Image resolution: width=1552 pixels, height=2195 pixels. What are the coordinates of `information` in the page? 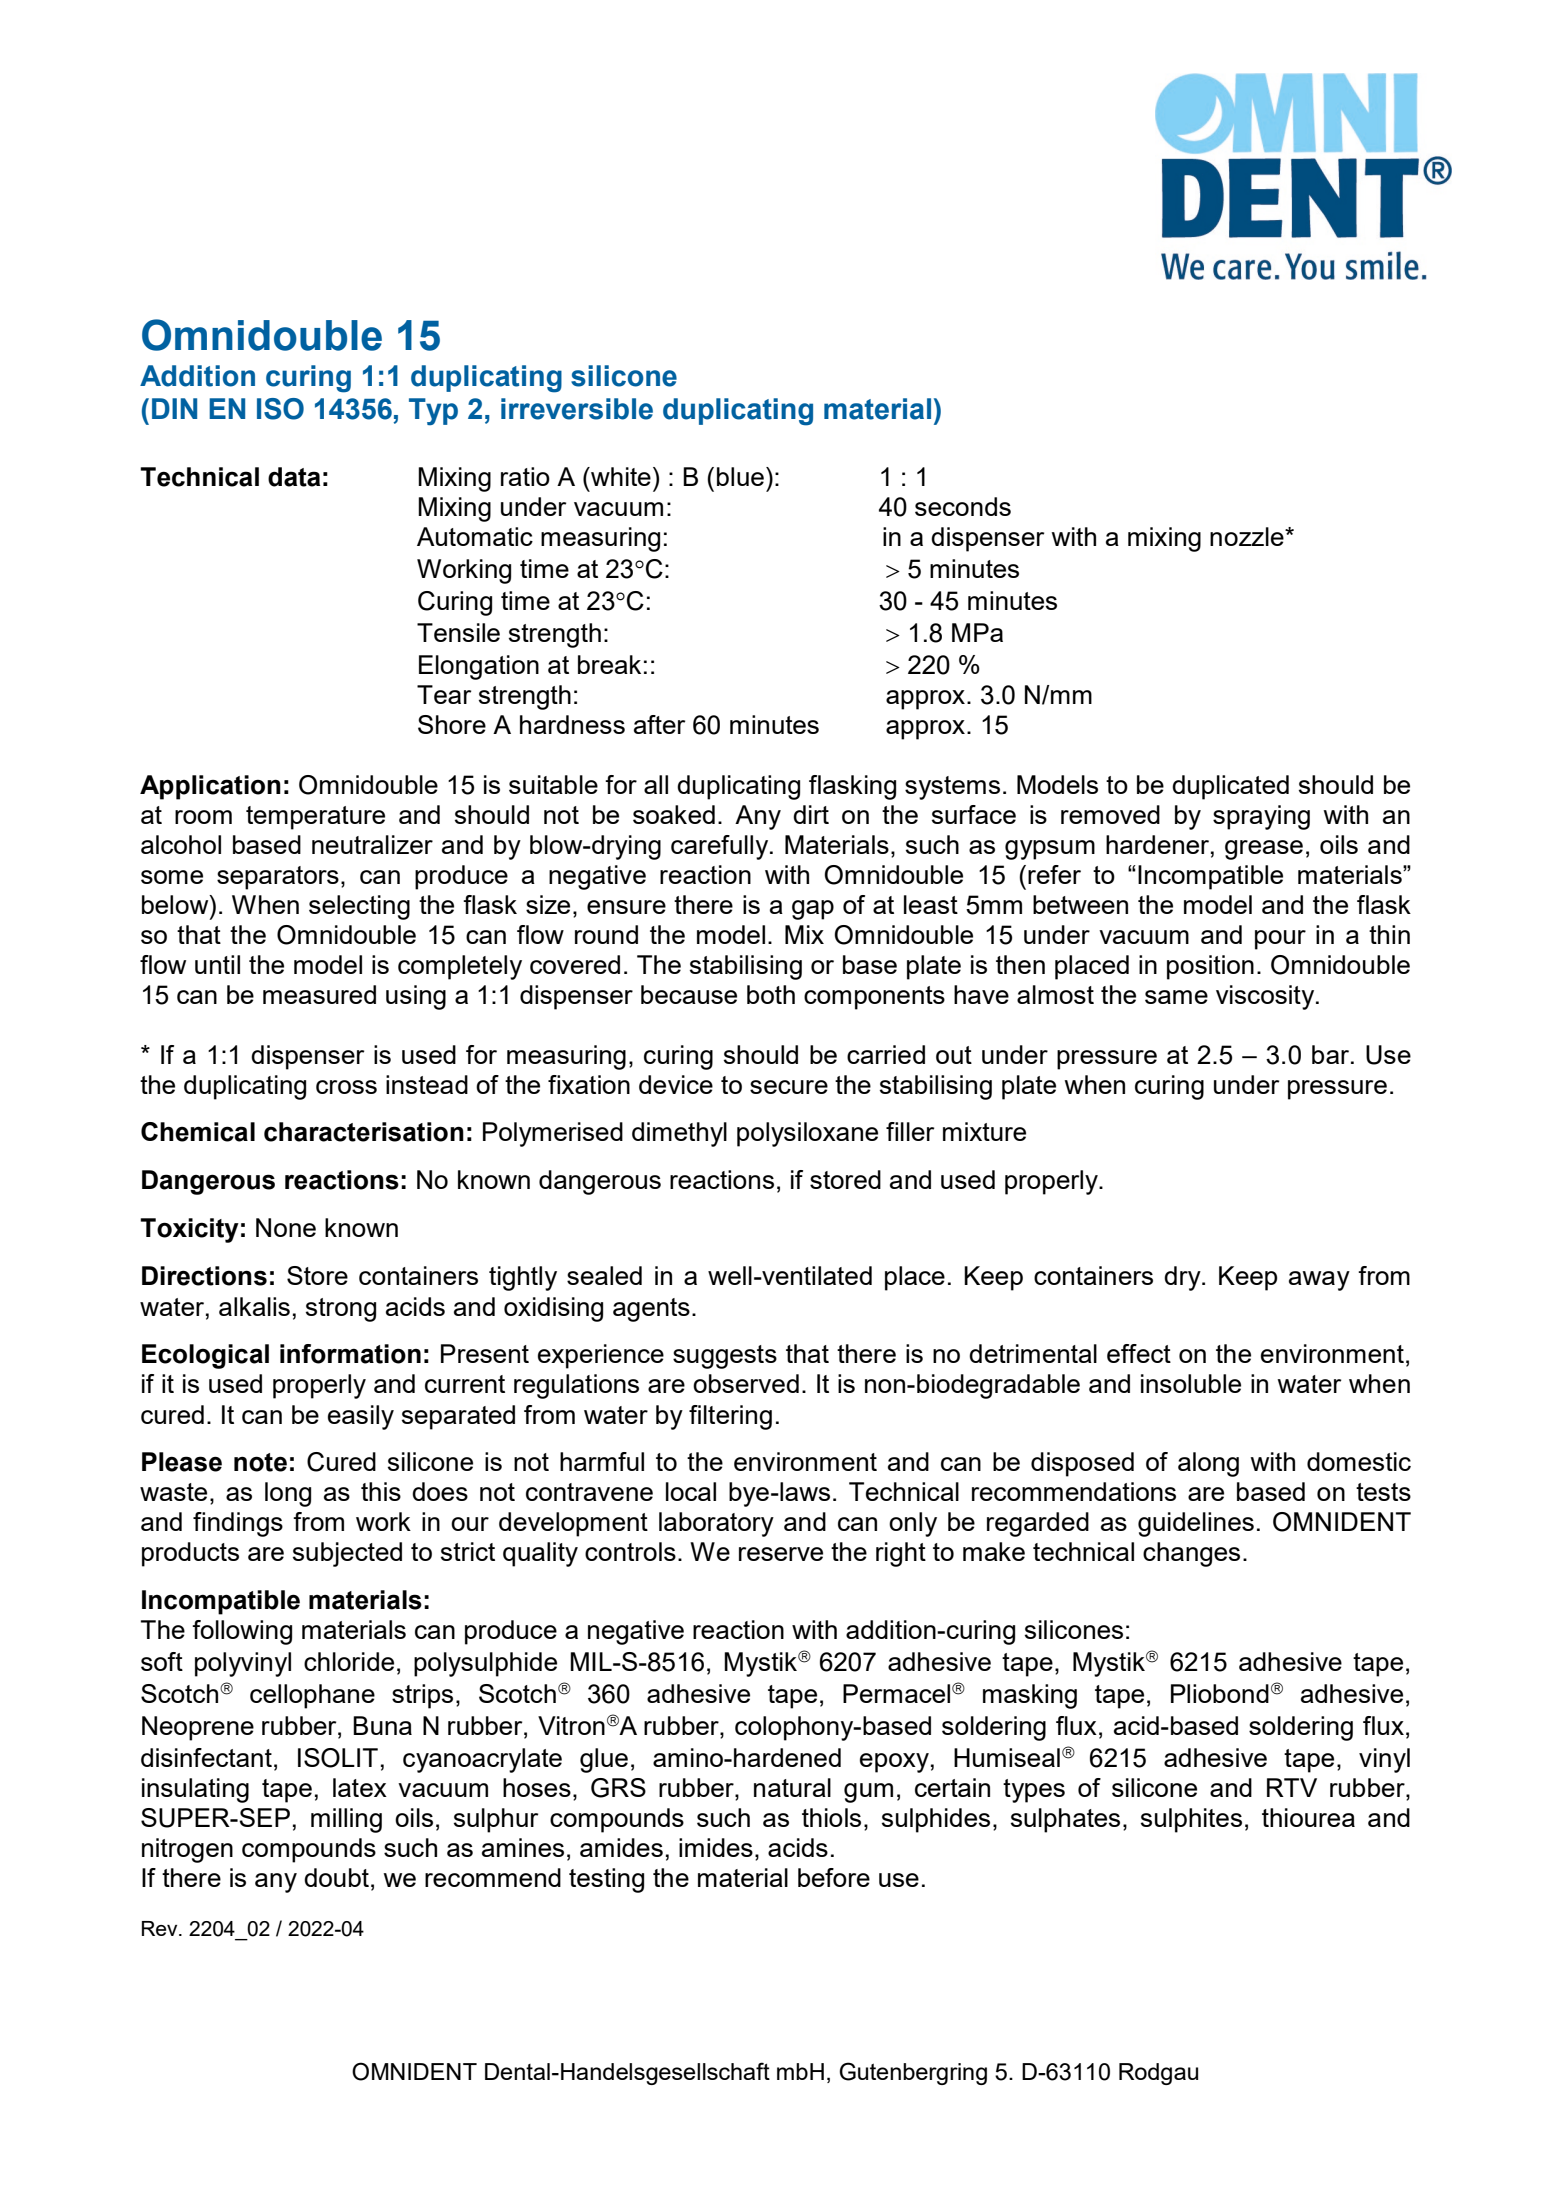 It's located at (350, 1354).
